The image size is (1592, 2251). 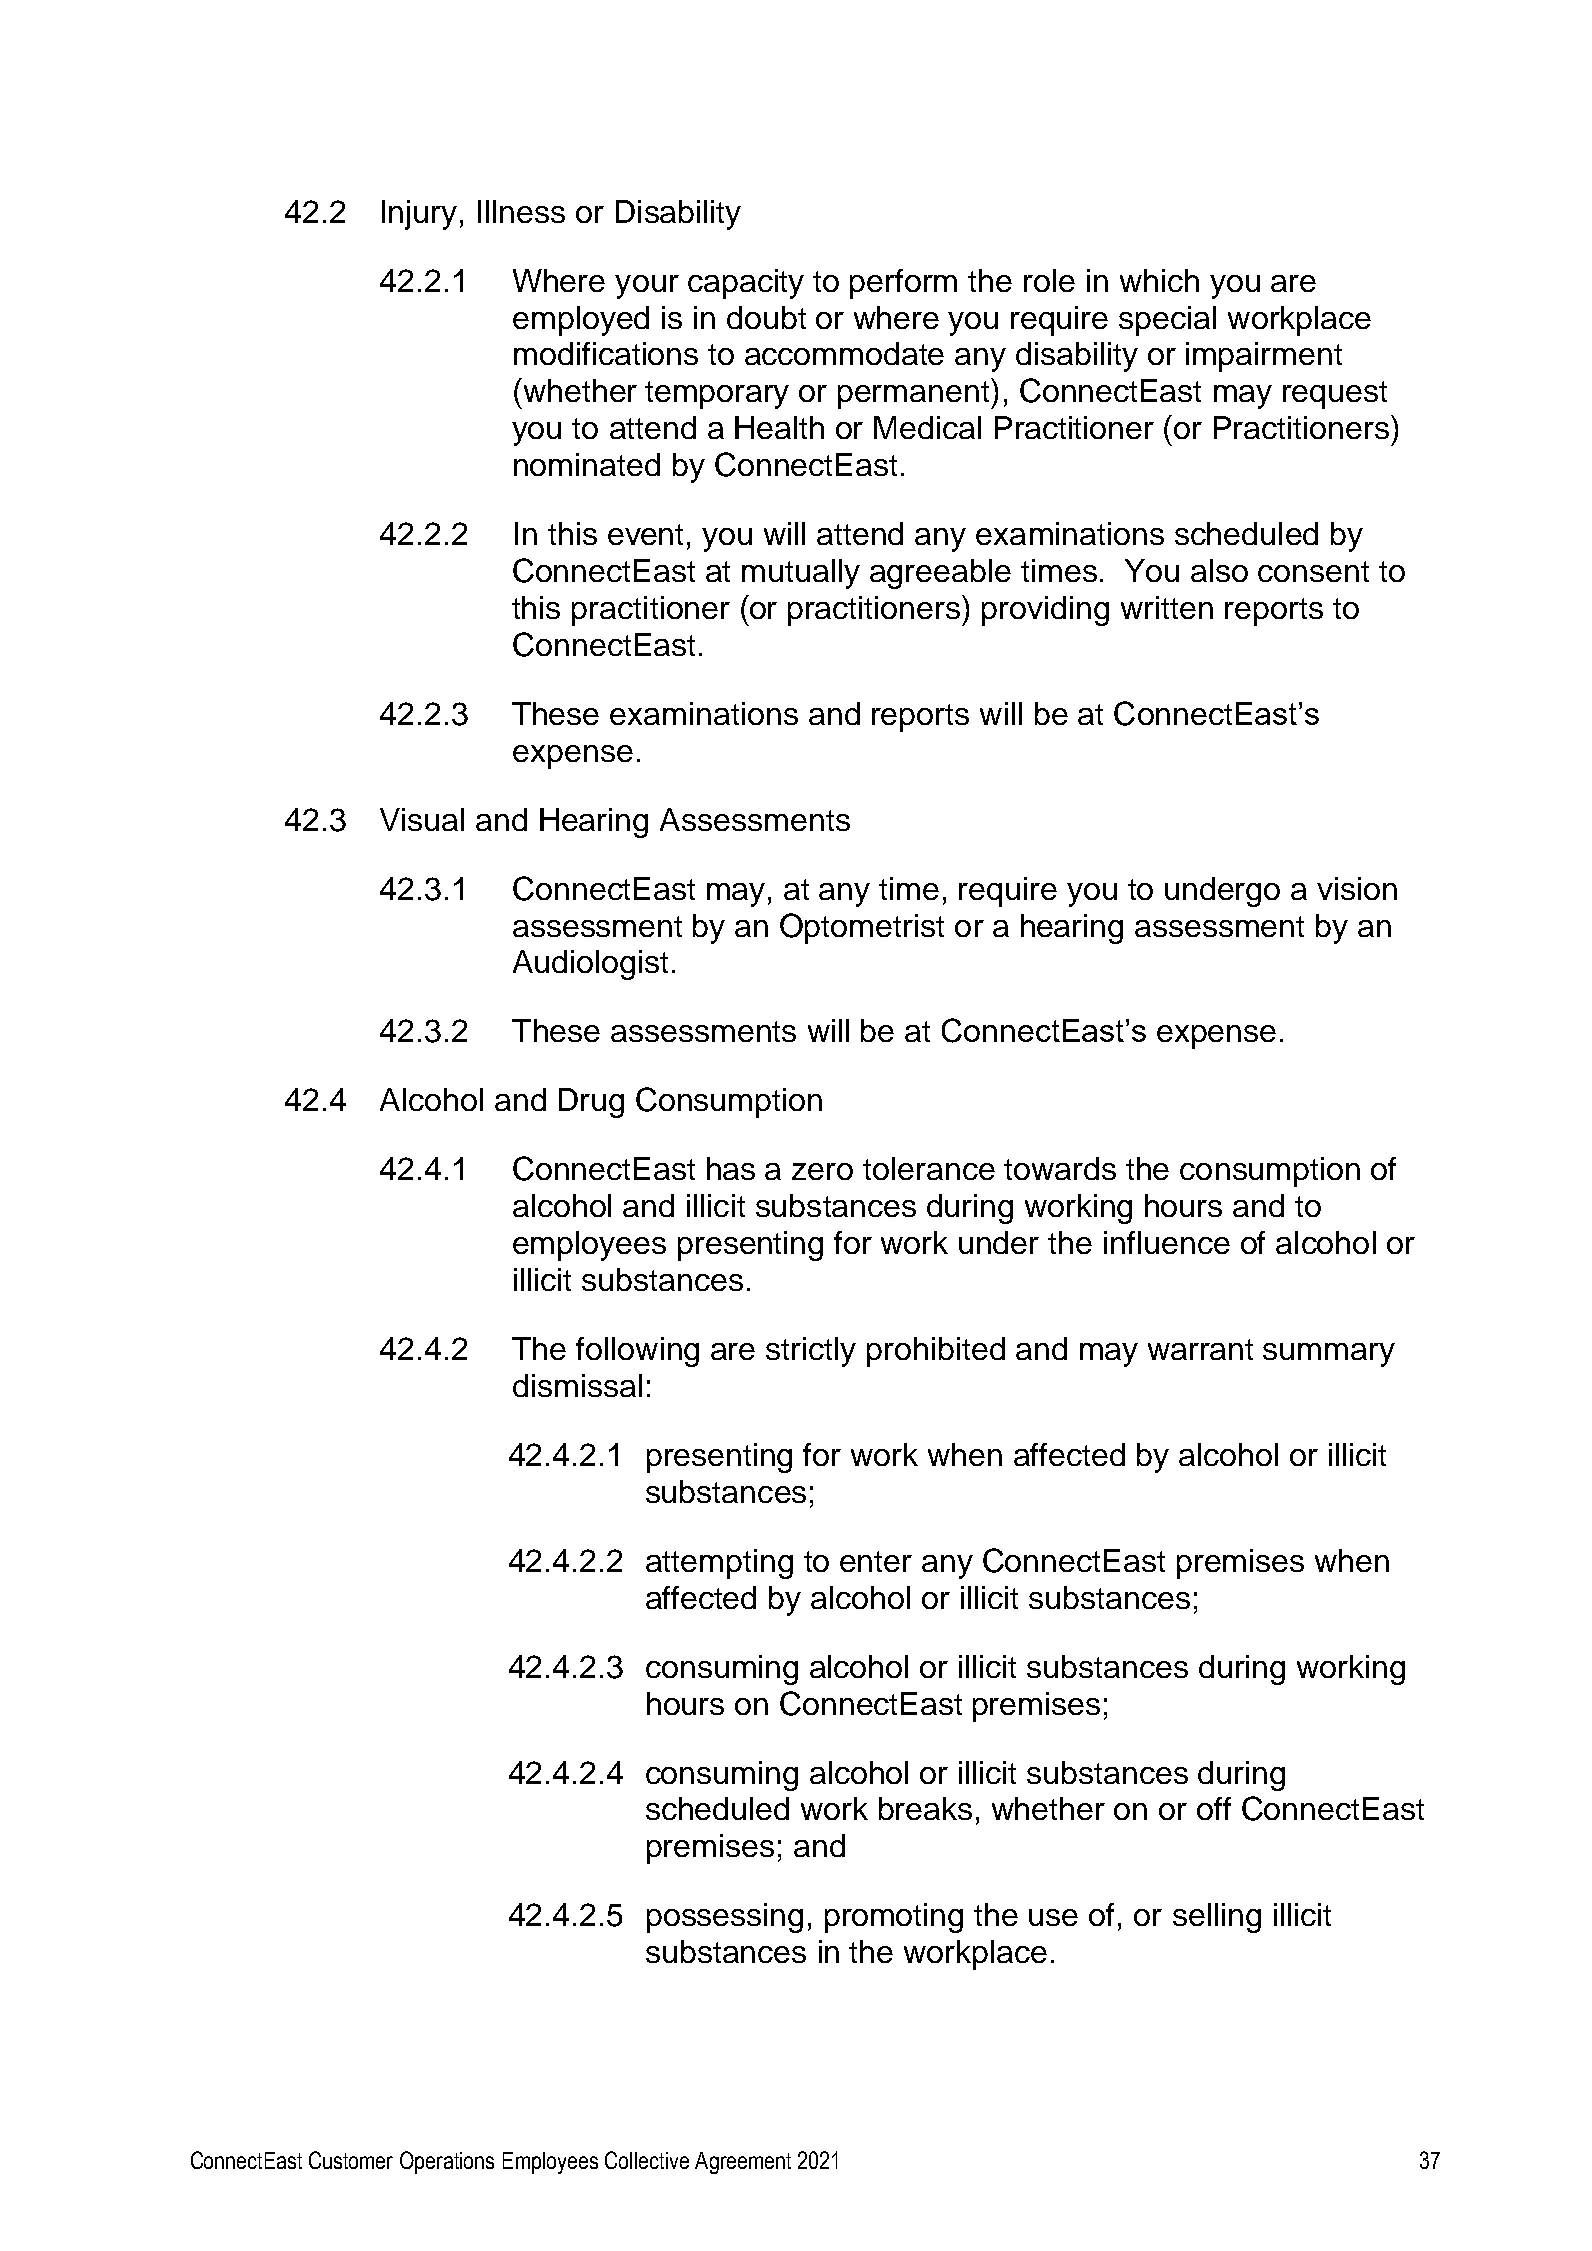 What do you see at coordinates (419, 215) in the document?
I see `Injury` at bounding box center [419, 215].
